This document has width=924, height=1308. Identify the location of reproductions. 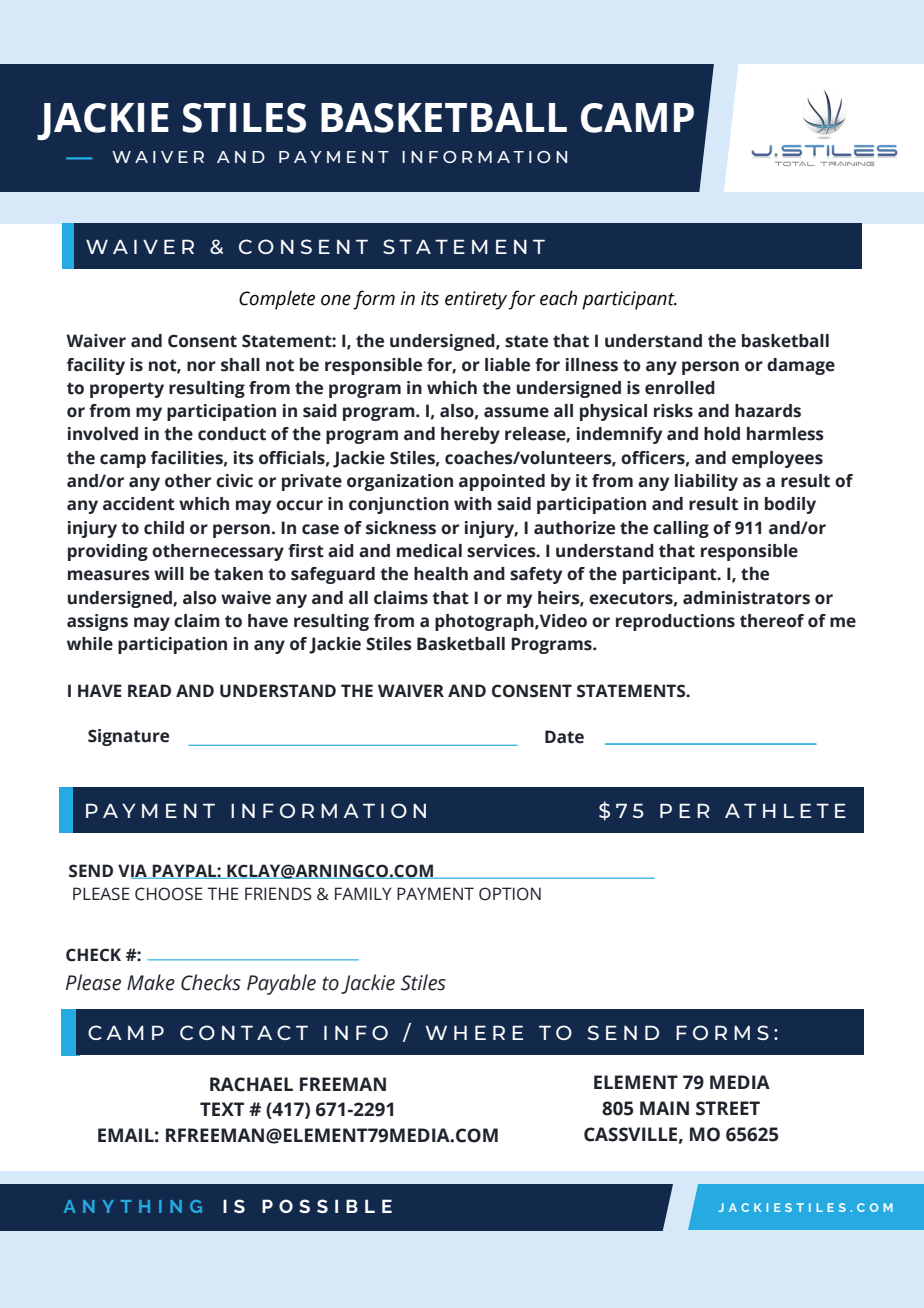
(675, 622).
